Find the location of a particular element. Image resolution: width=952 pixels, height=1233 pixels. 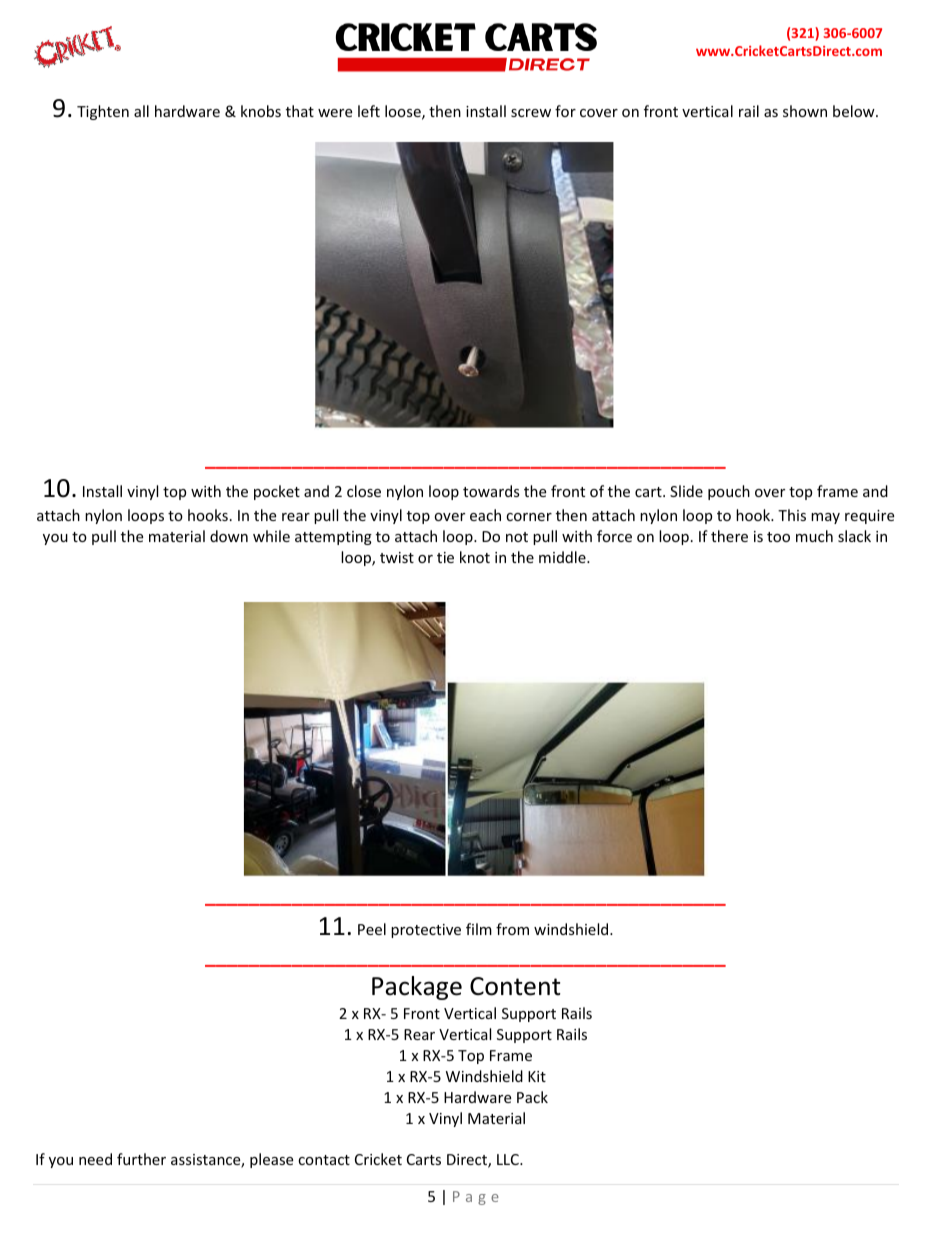

too is located at coordinates (778, 537).
